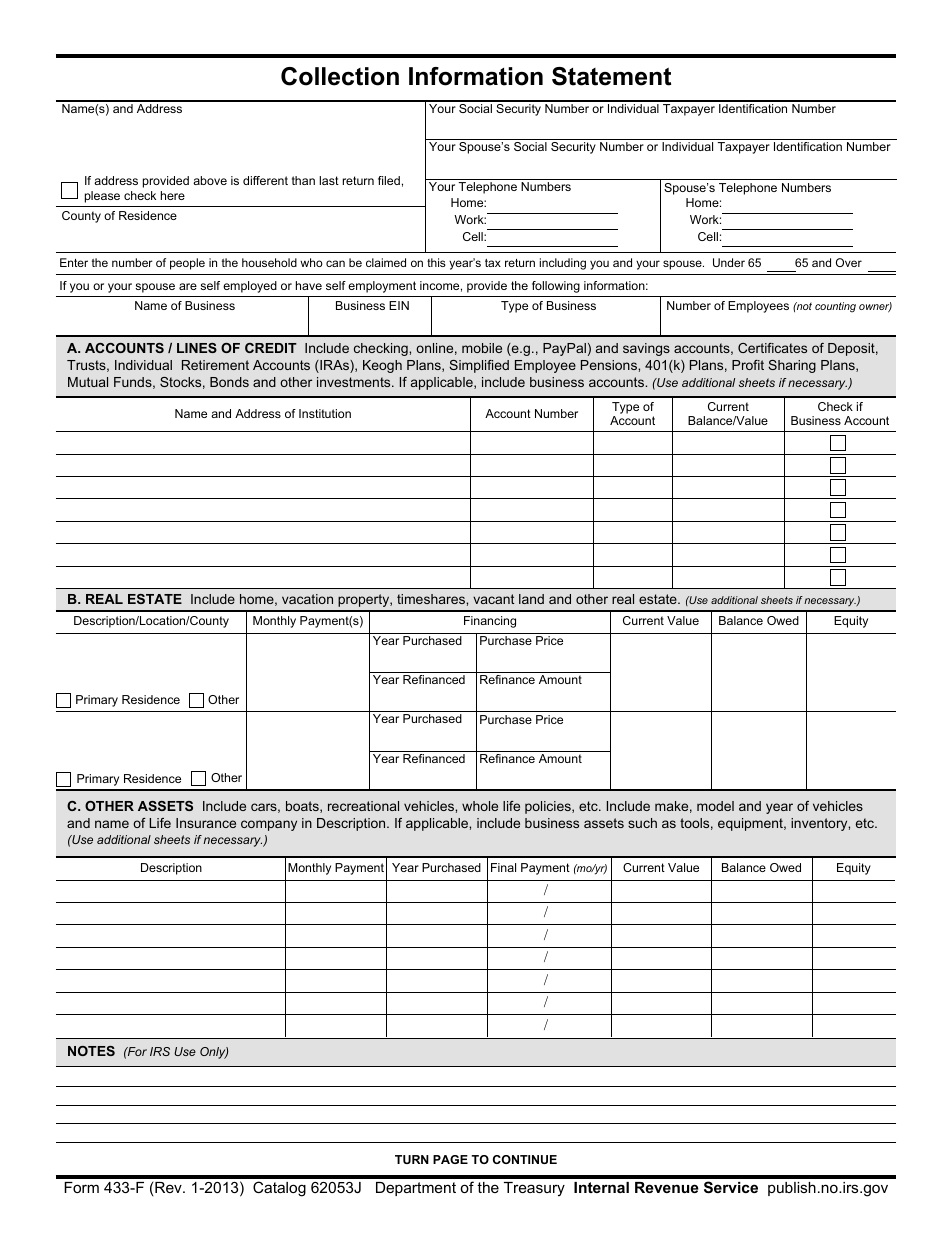 The width and height of the document is (952, 1233). What do you see at coordinates (210, 180) in the document?
I see `above` at bounding box center [210, 180].
